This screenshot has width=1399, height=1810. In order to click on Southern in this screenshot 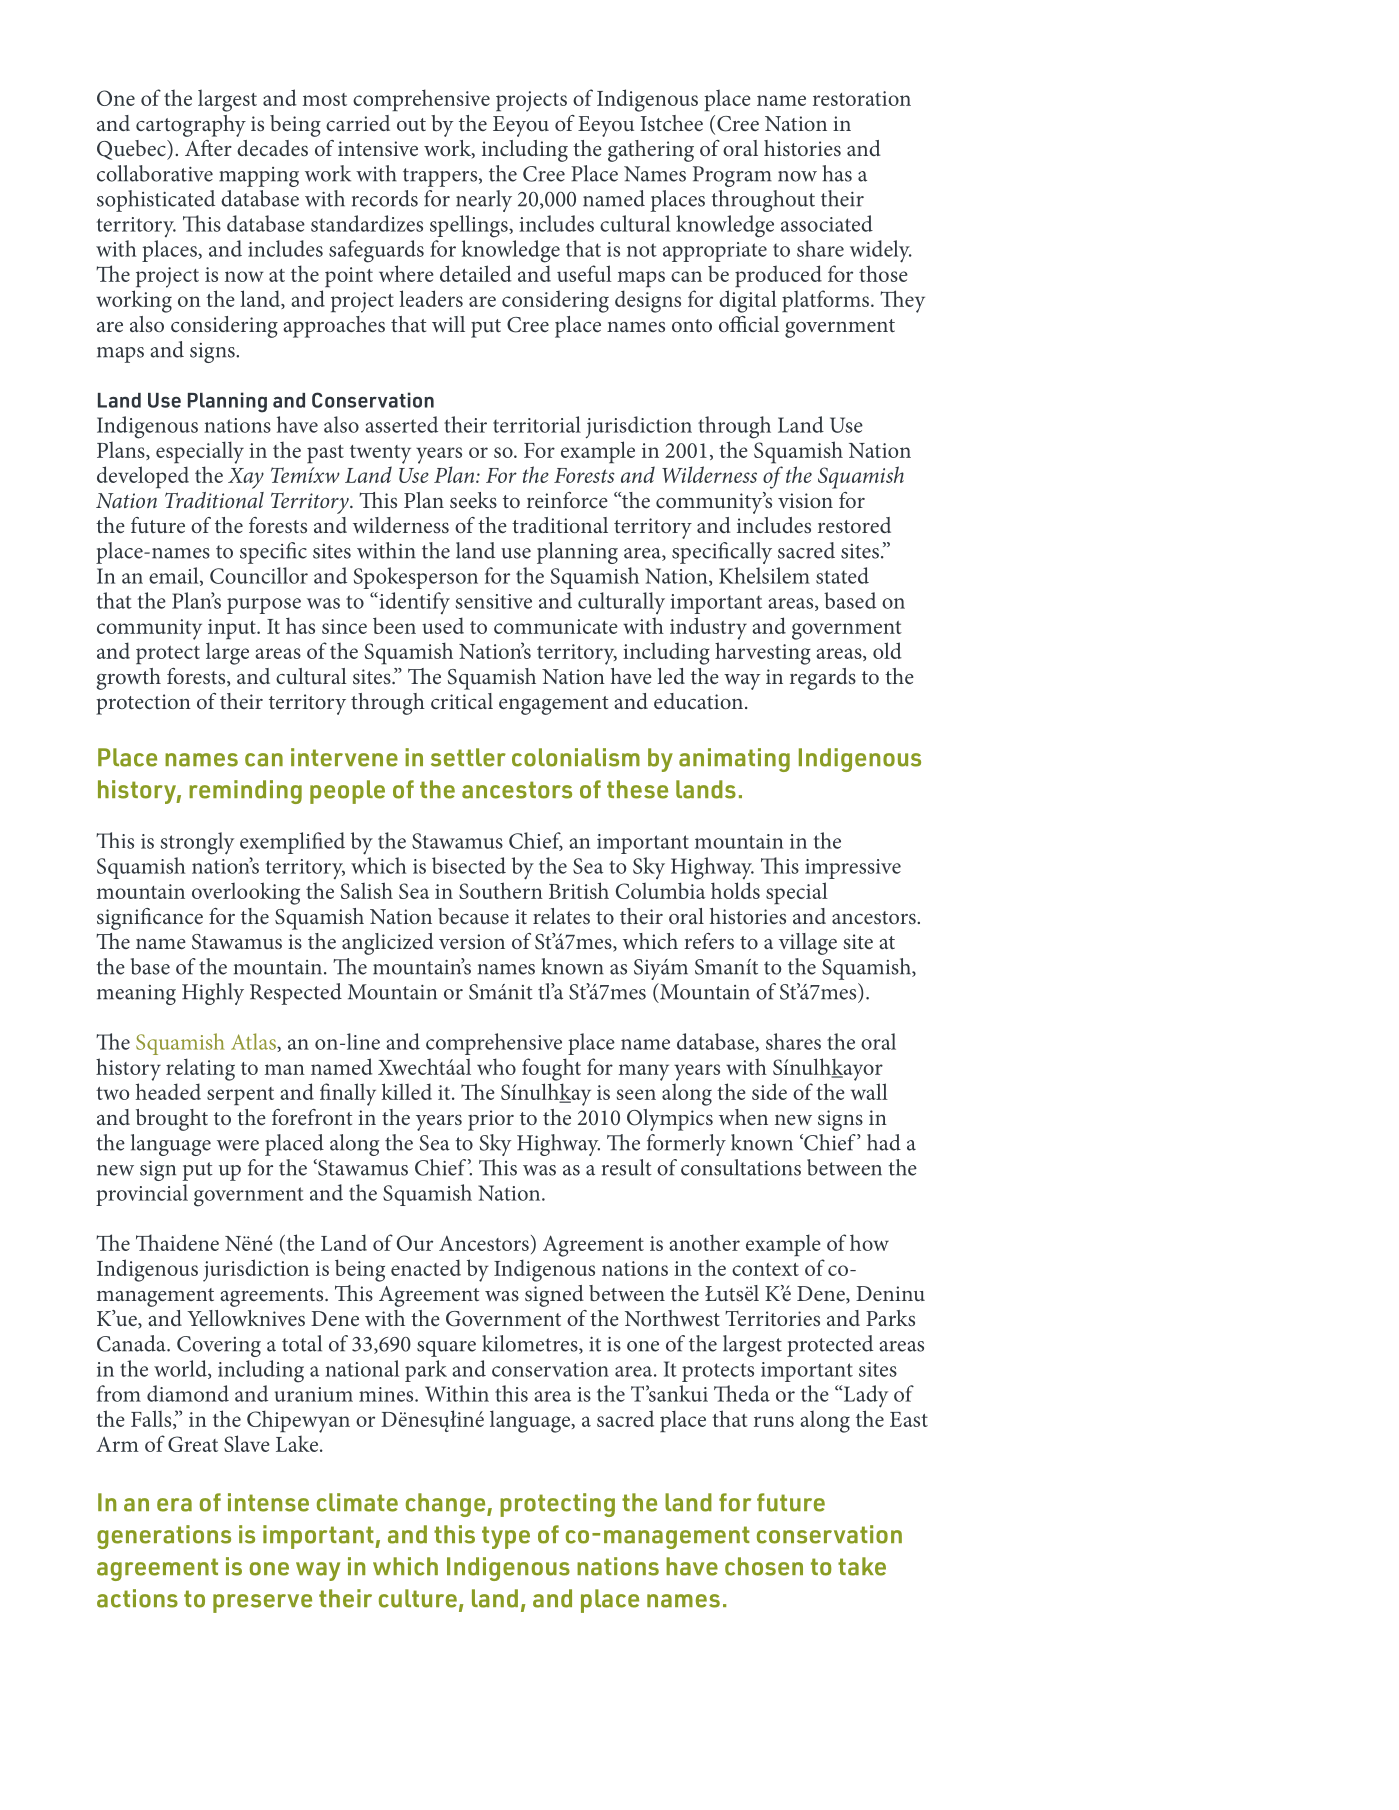, I will do `click(501, 890)`.
